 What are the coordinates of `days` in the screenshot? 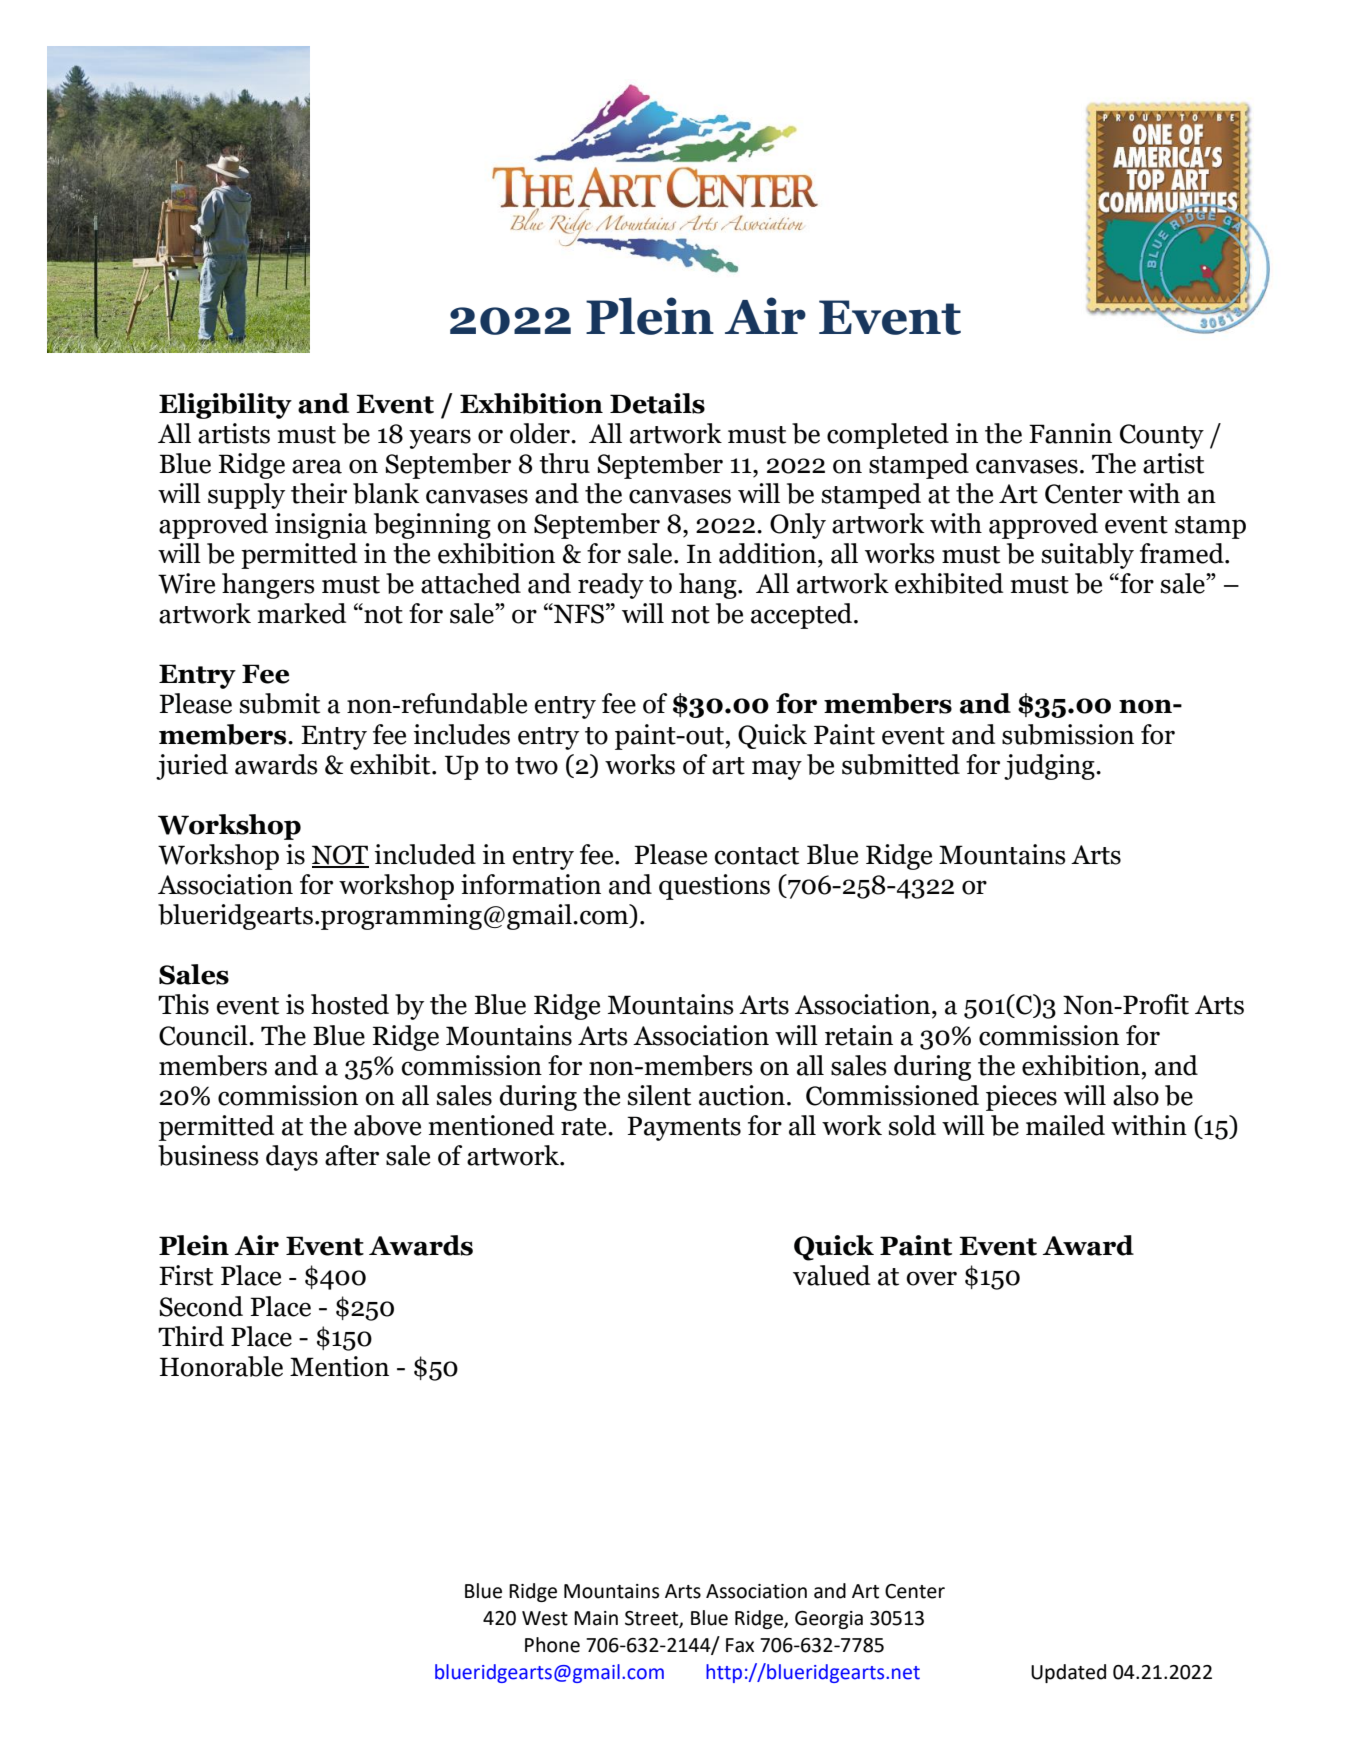 It's located at (292, 1158).
